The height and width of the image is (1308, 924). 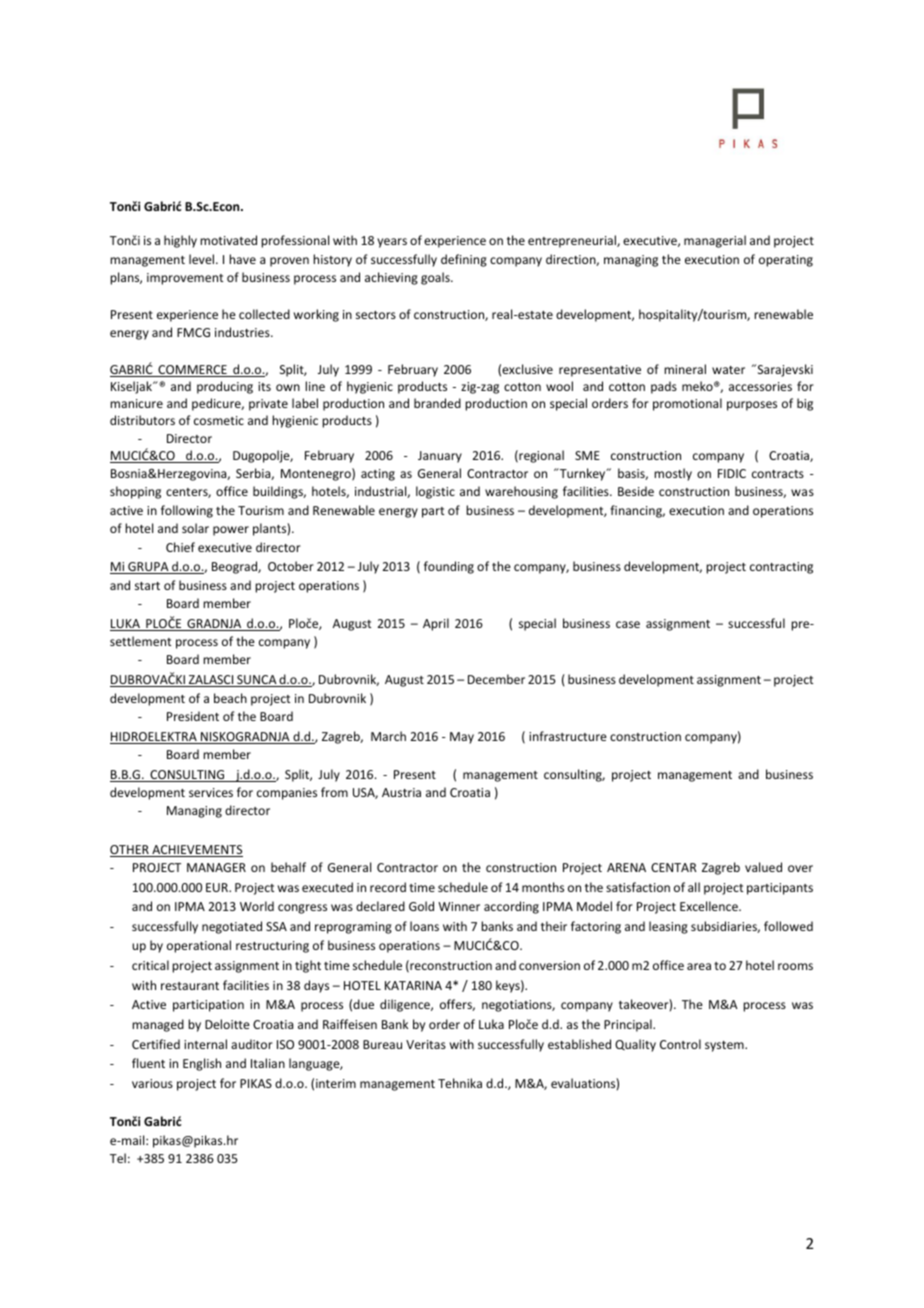 What do you see at coordinates (786, 261) in the image?
I see `operating` at bounding box center [786, 261].
